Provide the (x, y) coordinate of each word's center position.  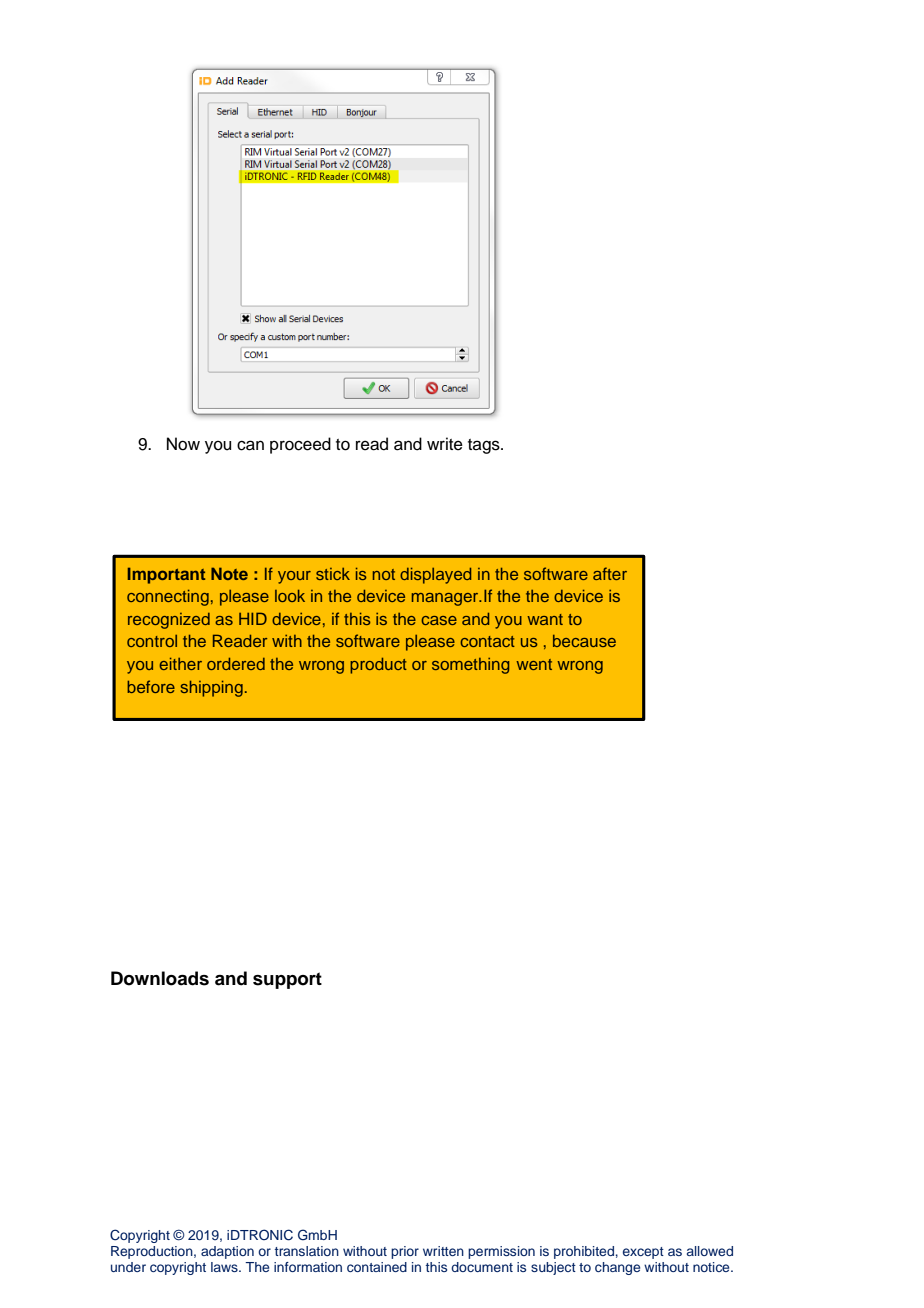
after (610, 573)
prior (405, 1252)
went (534, 664)
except (643, 1253)
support (287, 980)
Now (183, 444)
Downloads (160, 978)
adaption (227, 1252)
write (445, 444)
